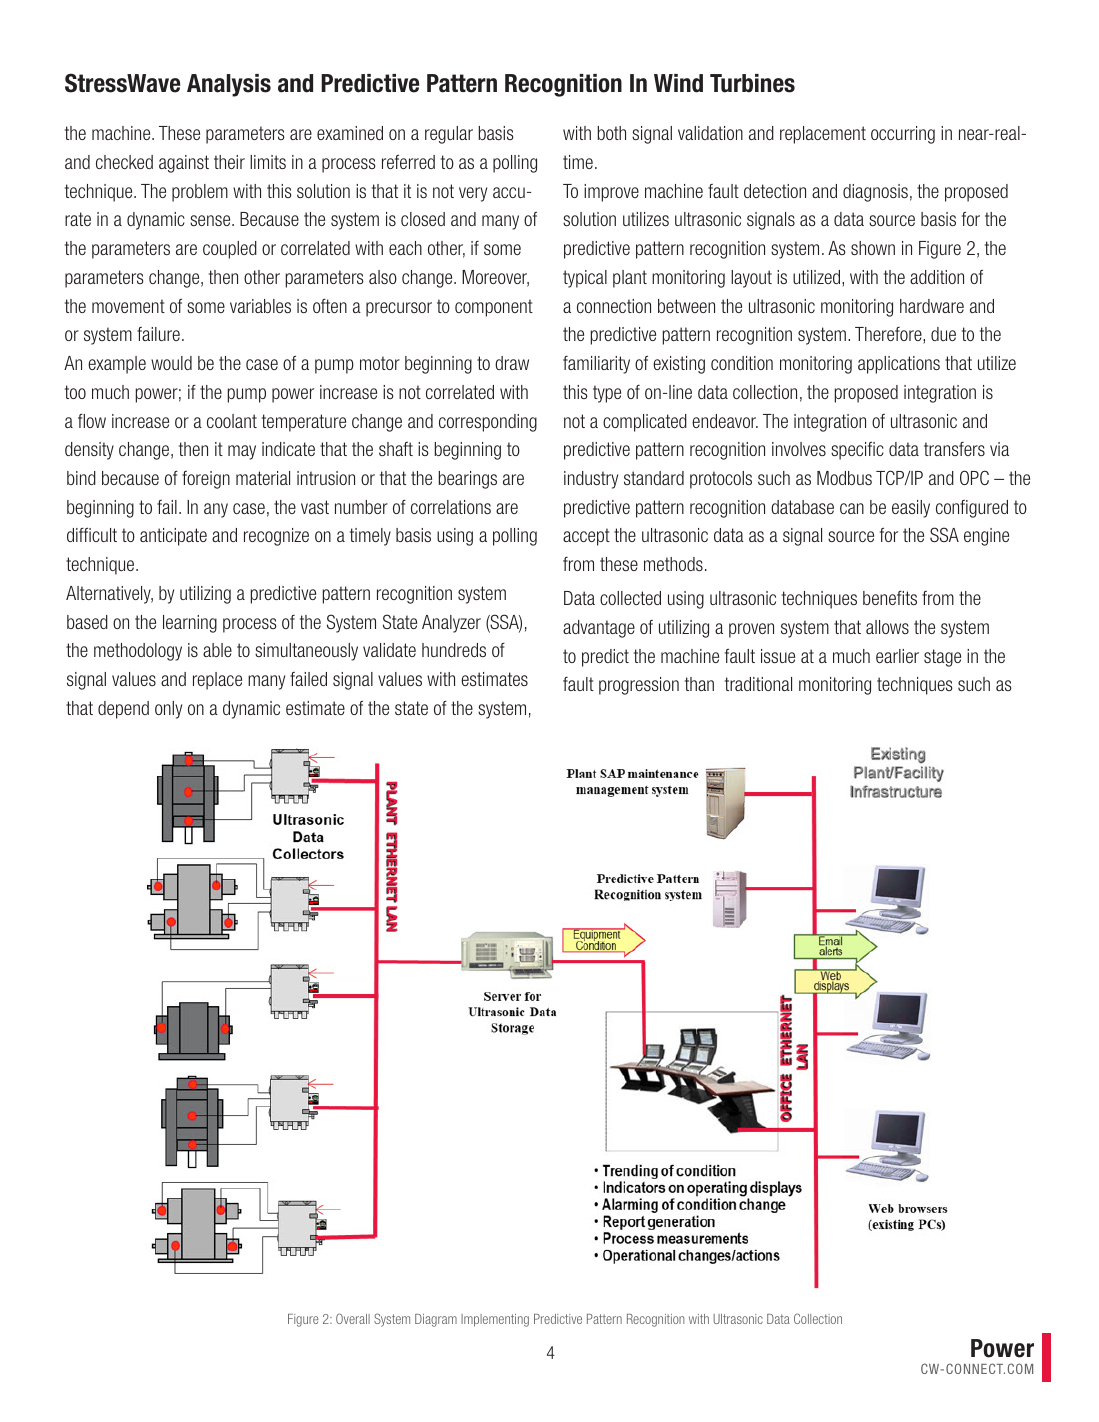 This image has height=1422, width=1099. Describe the element at coordinates (353, 1318) in the image. I see `Overall` at that location.
